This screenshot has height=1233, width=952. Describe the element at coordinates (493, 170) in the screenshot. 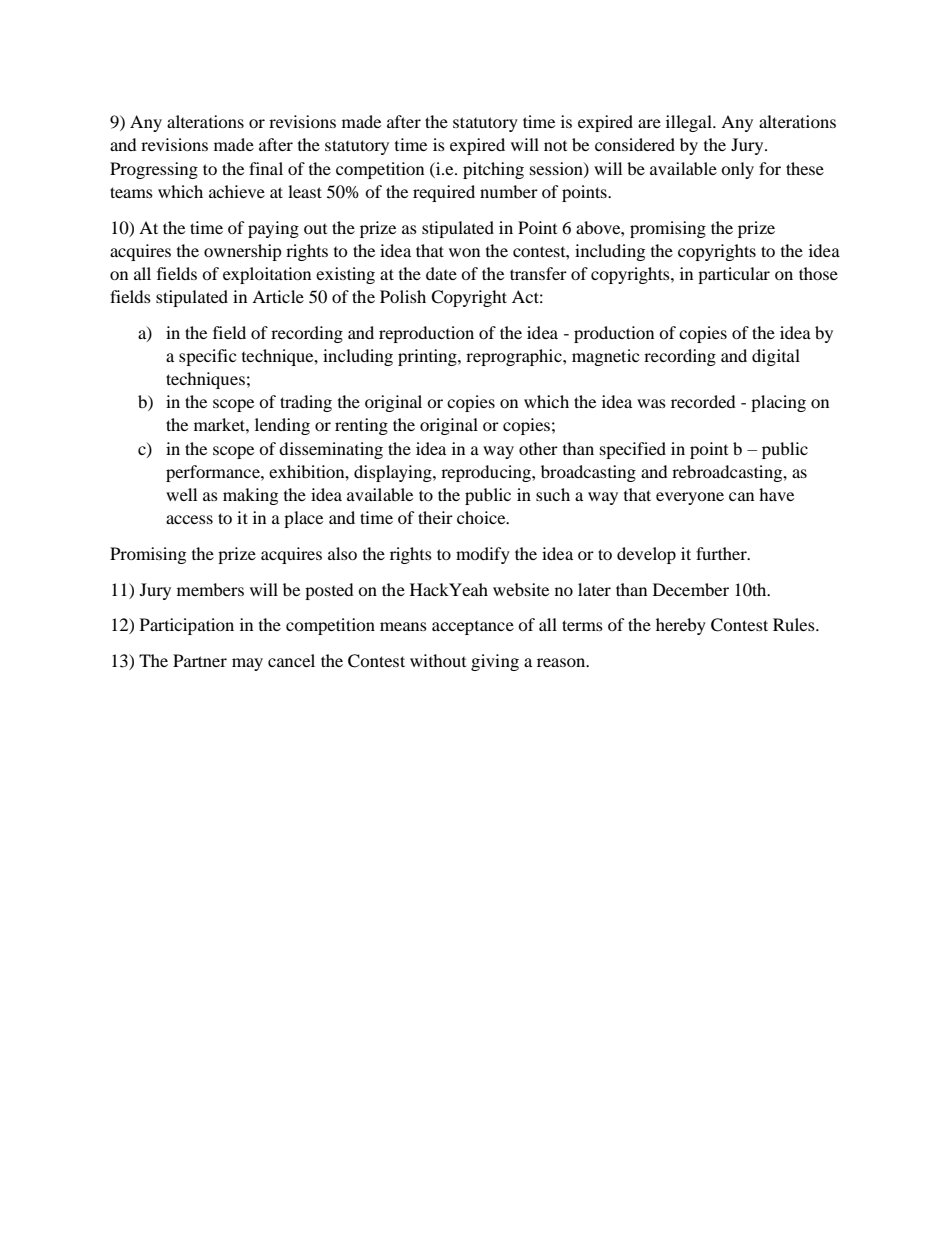

I see `pitching` at that location.
